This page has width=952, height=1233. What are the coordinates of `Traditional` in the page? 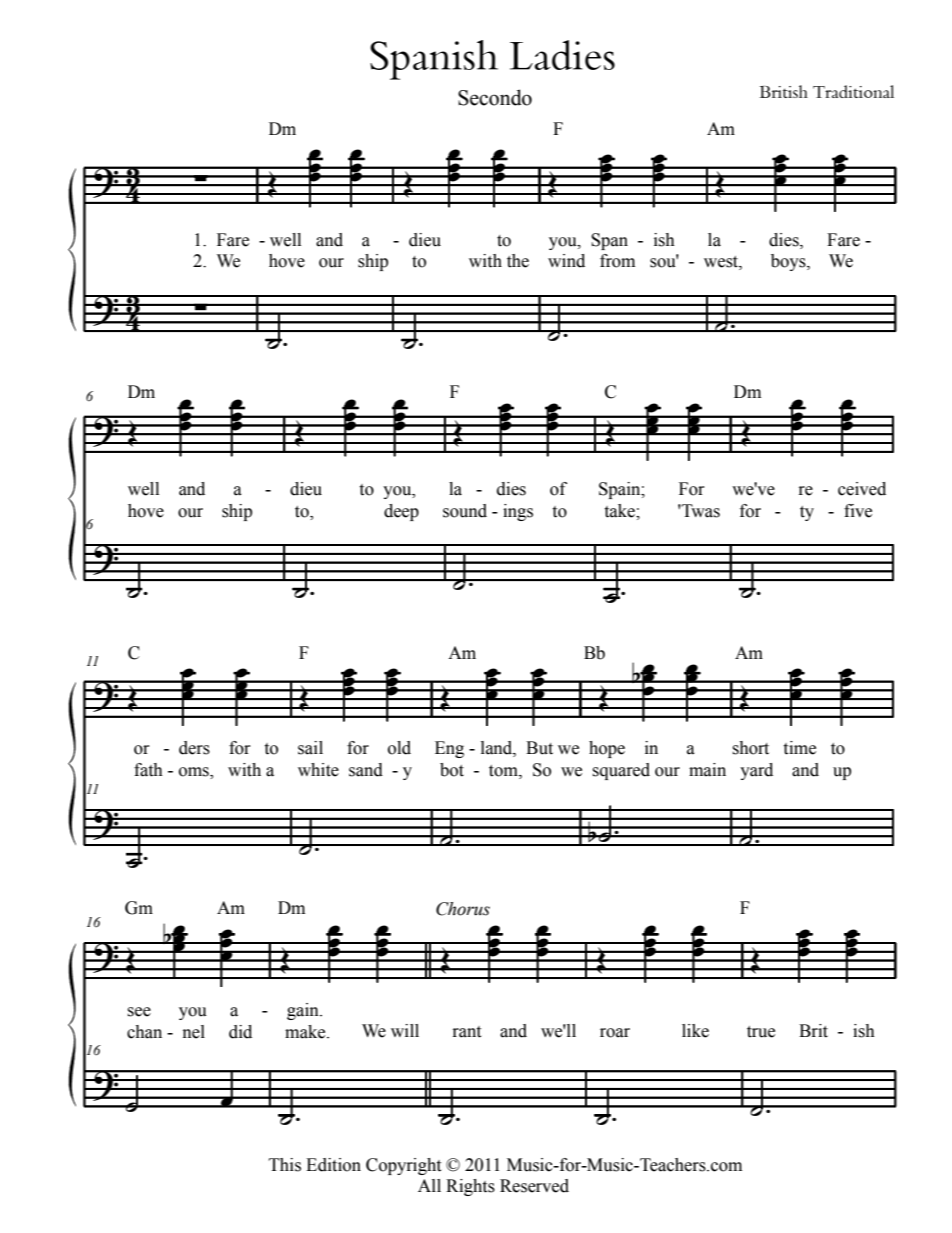 It's located at (853, 91).
